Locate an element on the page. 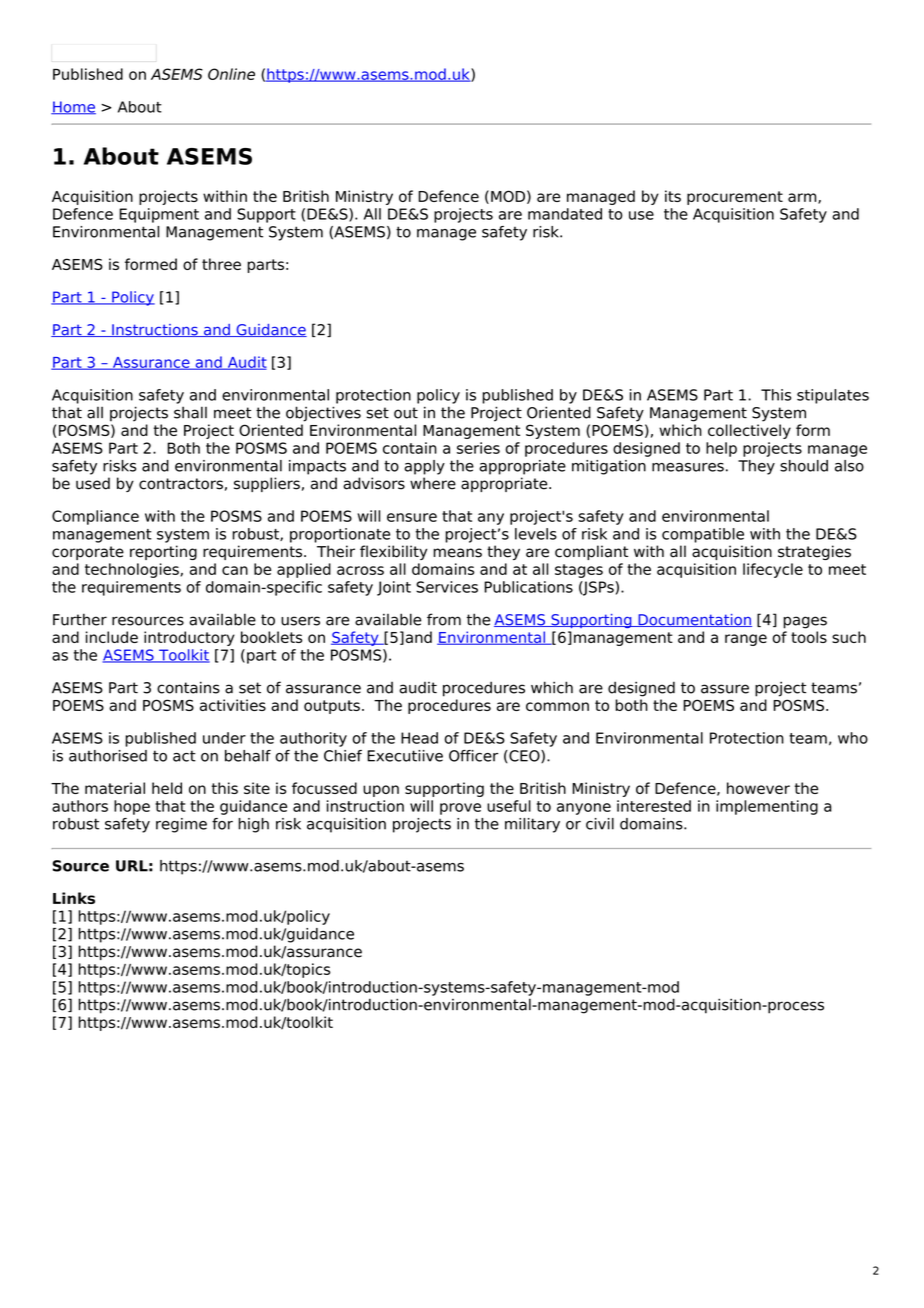 This page has height=1308, width=924. where is located at coordinates (433, 483).
